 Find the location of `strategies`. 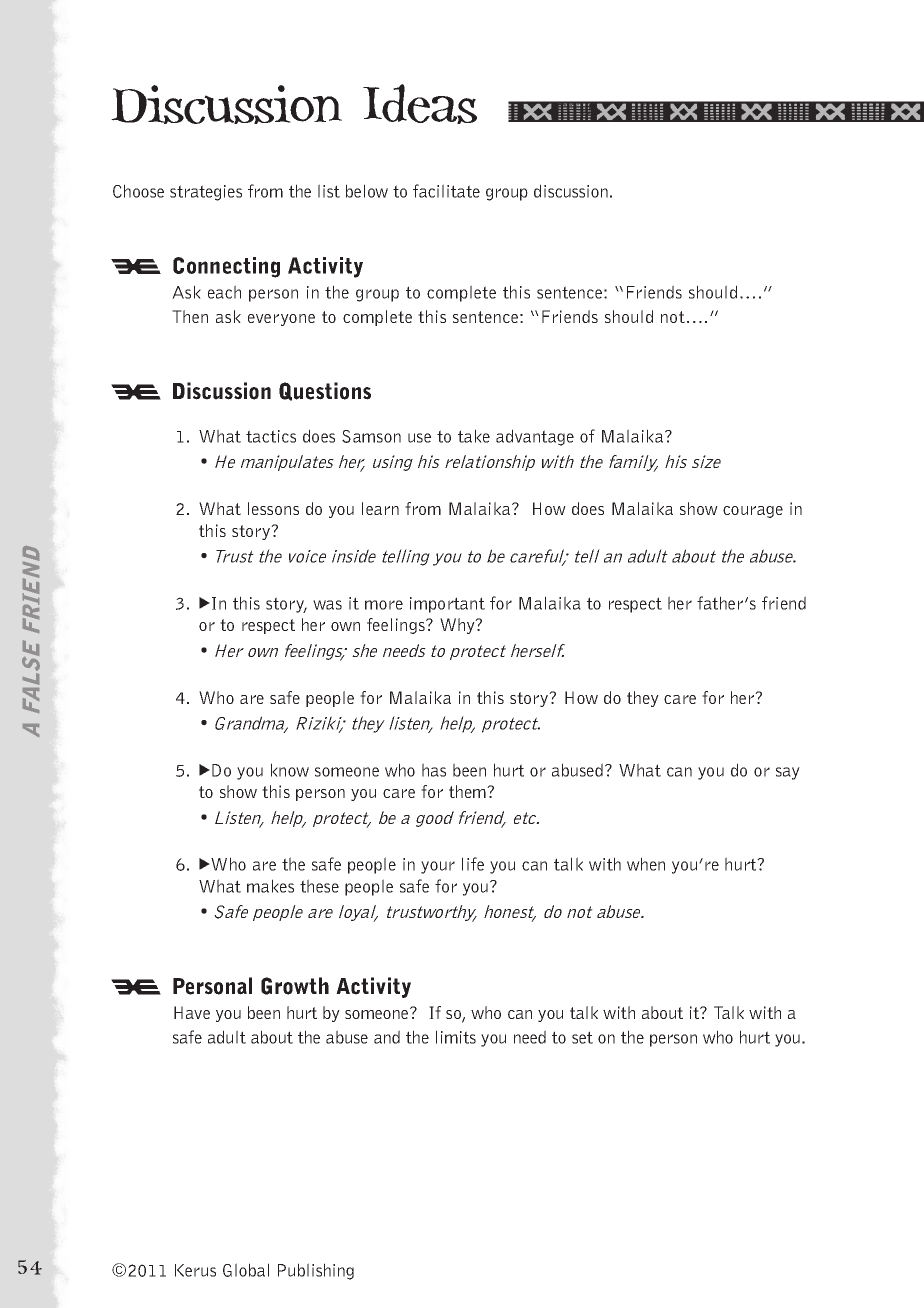

strategies is located at coordinates (206, 193).
